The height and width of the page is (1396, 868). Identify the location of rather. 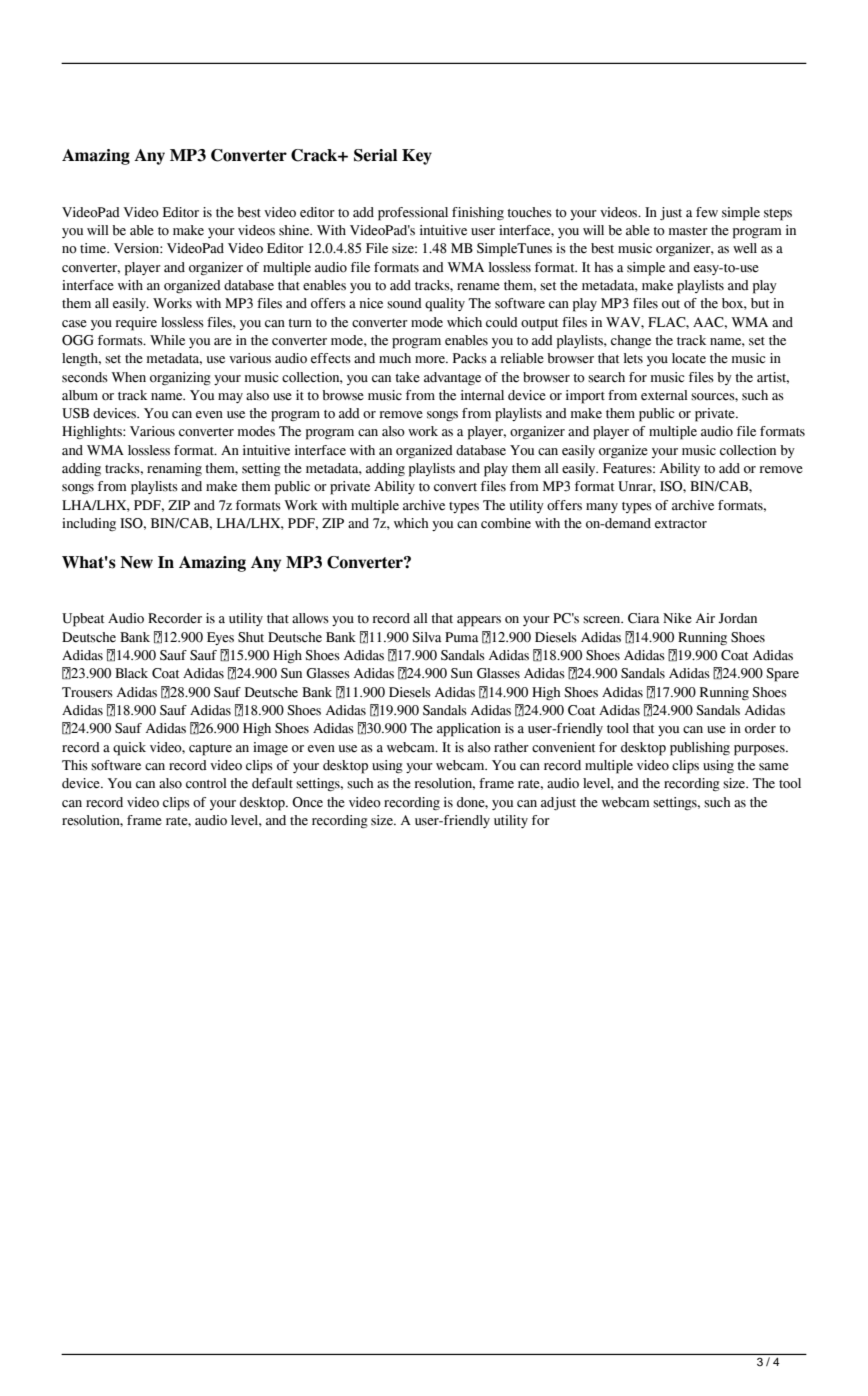
(511, 747).
